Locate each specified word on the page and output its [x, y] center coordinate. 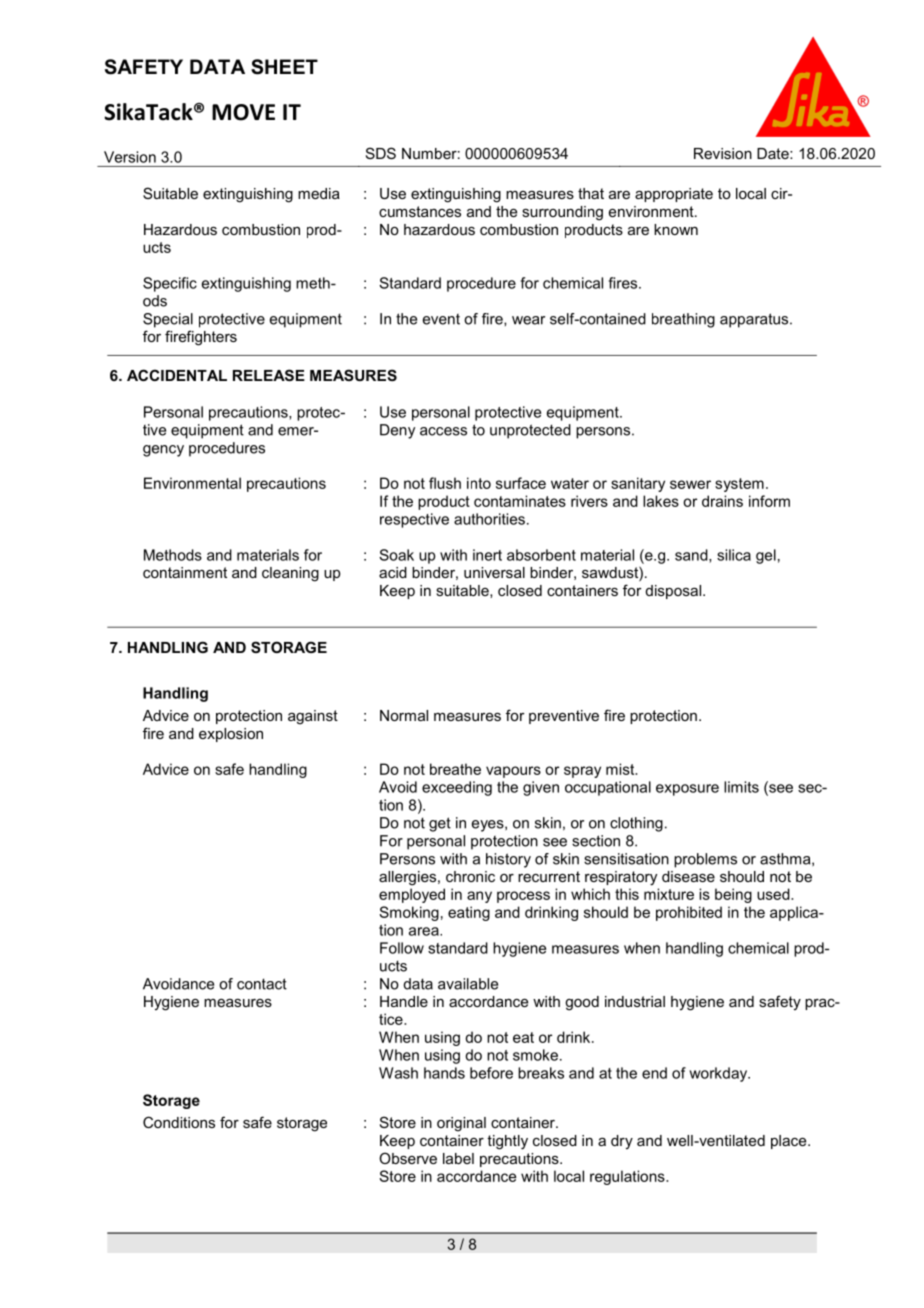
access [443, 431]
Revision [723, 153]
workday [719, 1074]
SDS [381, 153]
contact [262, 984]
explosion [231, 735]
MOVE [243, 112]
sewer [690, 484]
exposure [687, 790]
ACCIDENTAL [177, 375]
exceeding [457, 788]
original [461, 1124]
